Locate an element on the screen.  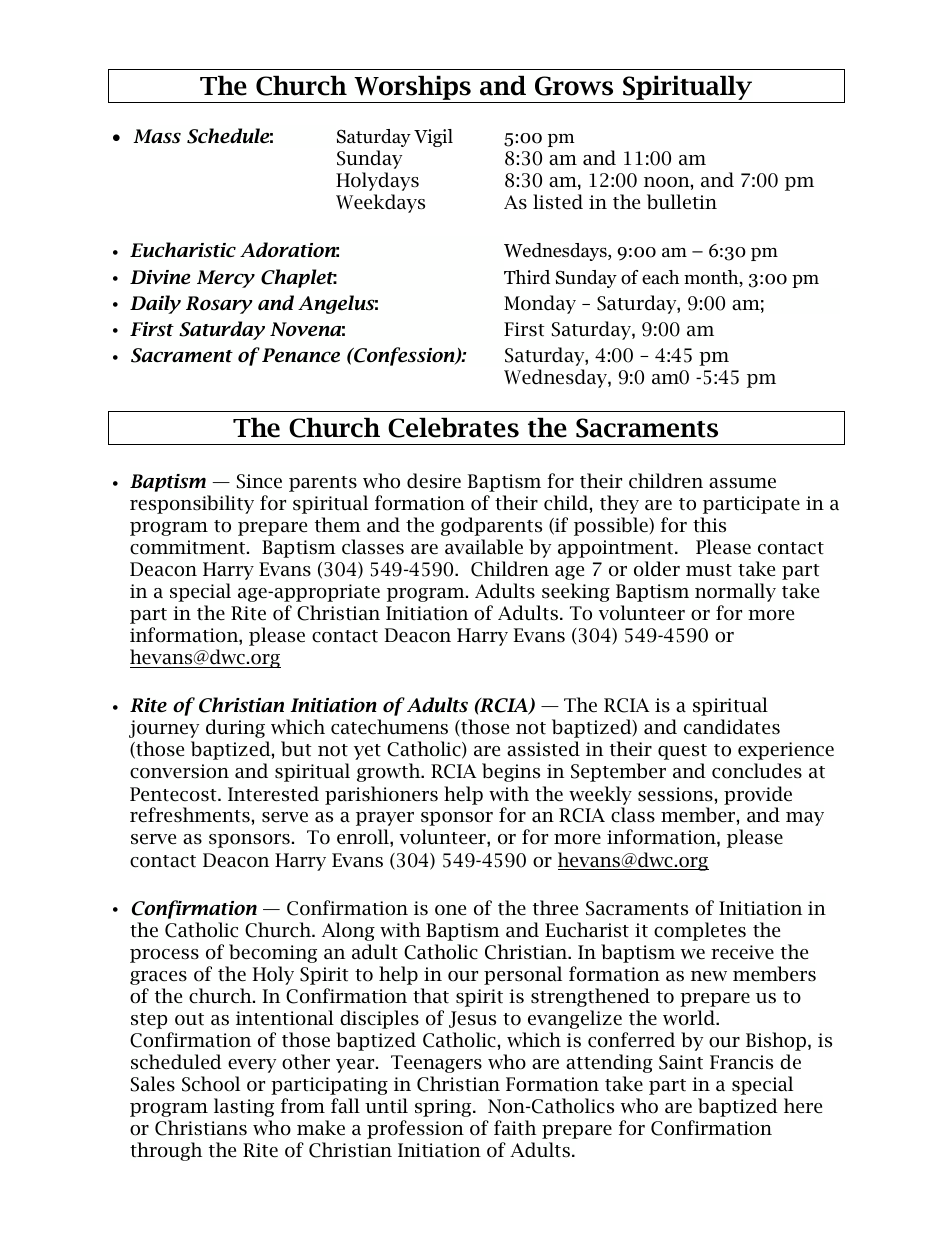
completes is located at coordinates (700, 931).
